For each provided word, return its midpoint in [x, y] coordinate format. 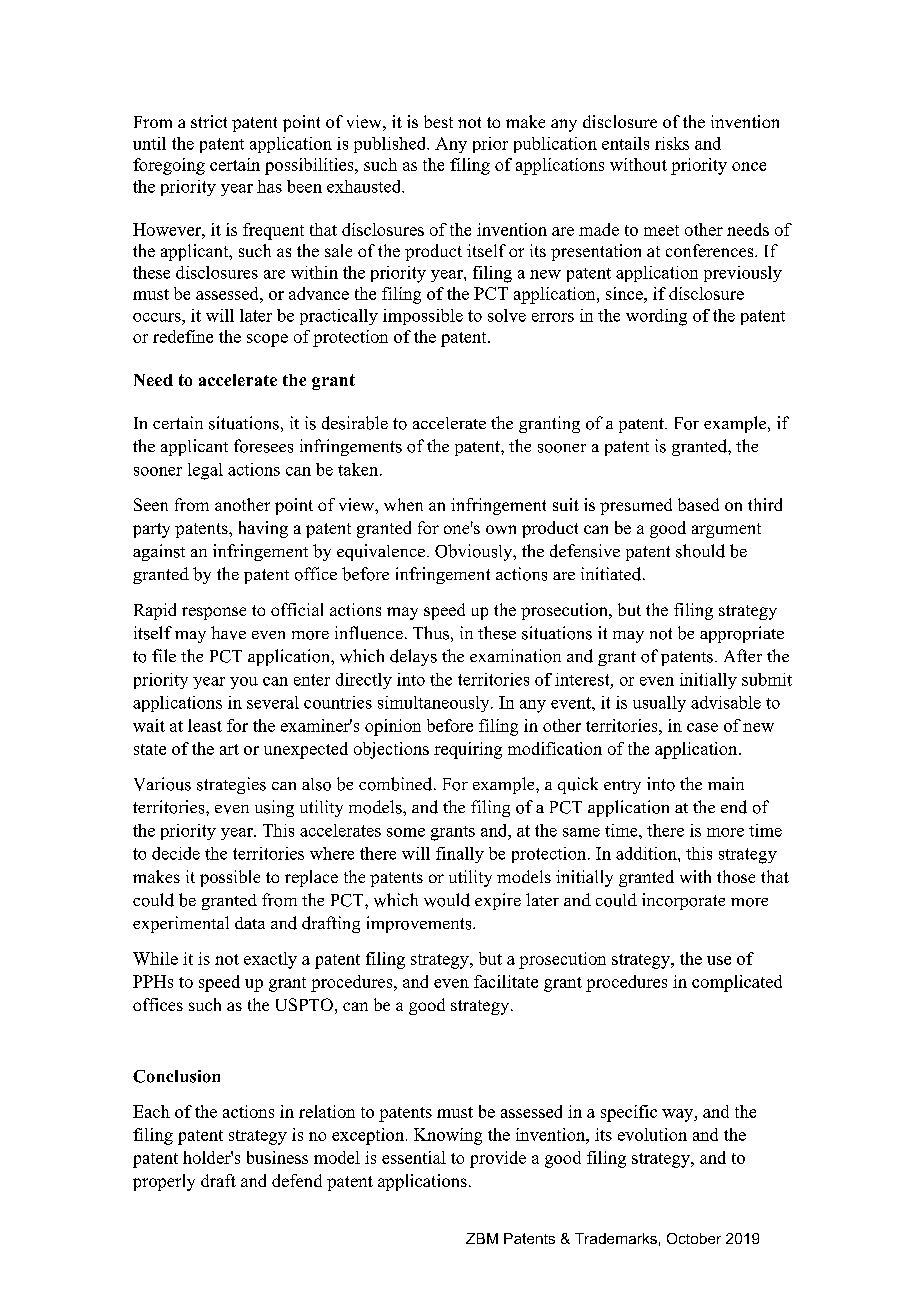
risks [672, 143]
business [277, 1157]
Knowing [448, 1136]
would [447, 900]
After [743, 655]
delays [413, 657]
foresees [263, 446]
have [228, 633]
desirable [355, 423]
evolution [652, 1134]
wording [656, 317]
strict [209, 121]
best [438, 121]
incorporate [683, 901]
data [250, 923]
